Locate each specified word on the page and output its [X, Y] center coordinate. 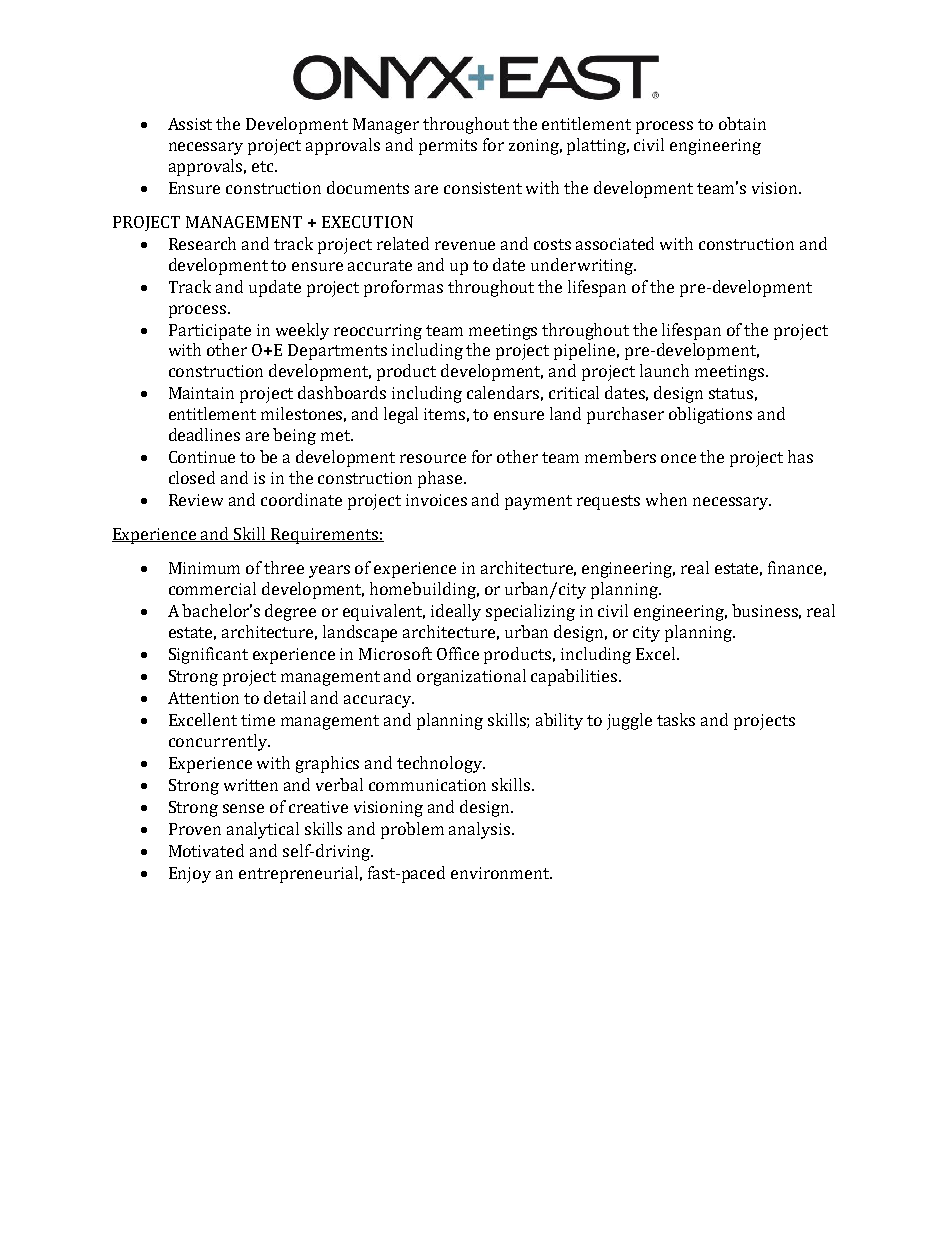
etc [264, 166]
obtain [742, 123]
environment [501, 873]
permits [448, 147]
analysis [481, 830]
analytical [263, 830]
